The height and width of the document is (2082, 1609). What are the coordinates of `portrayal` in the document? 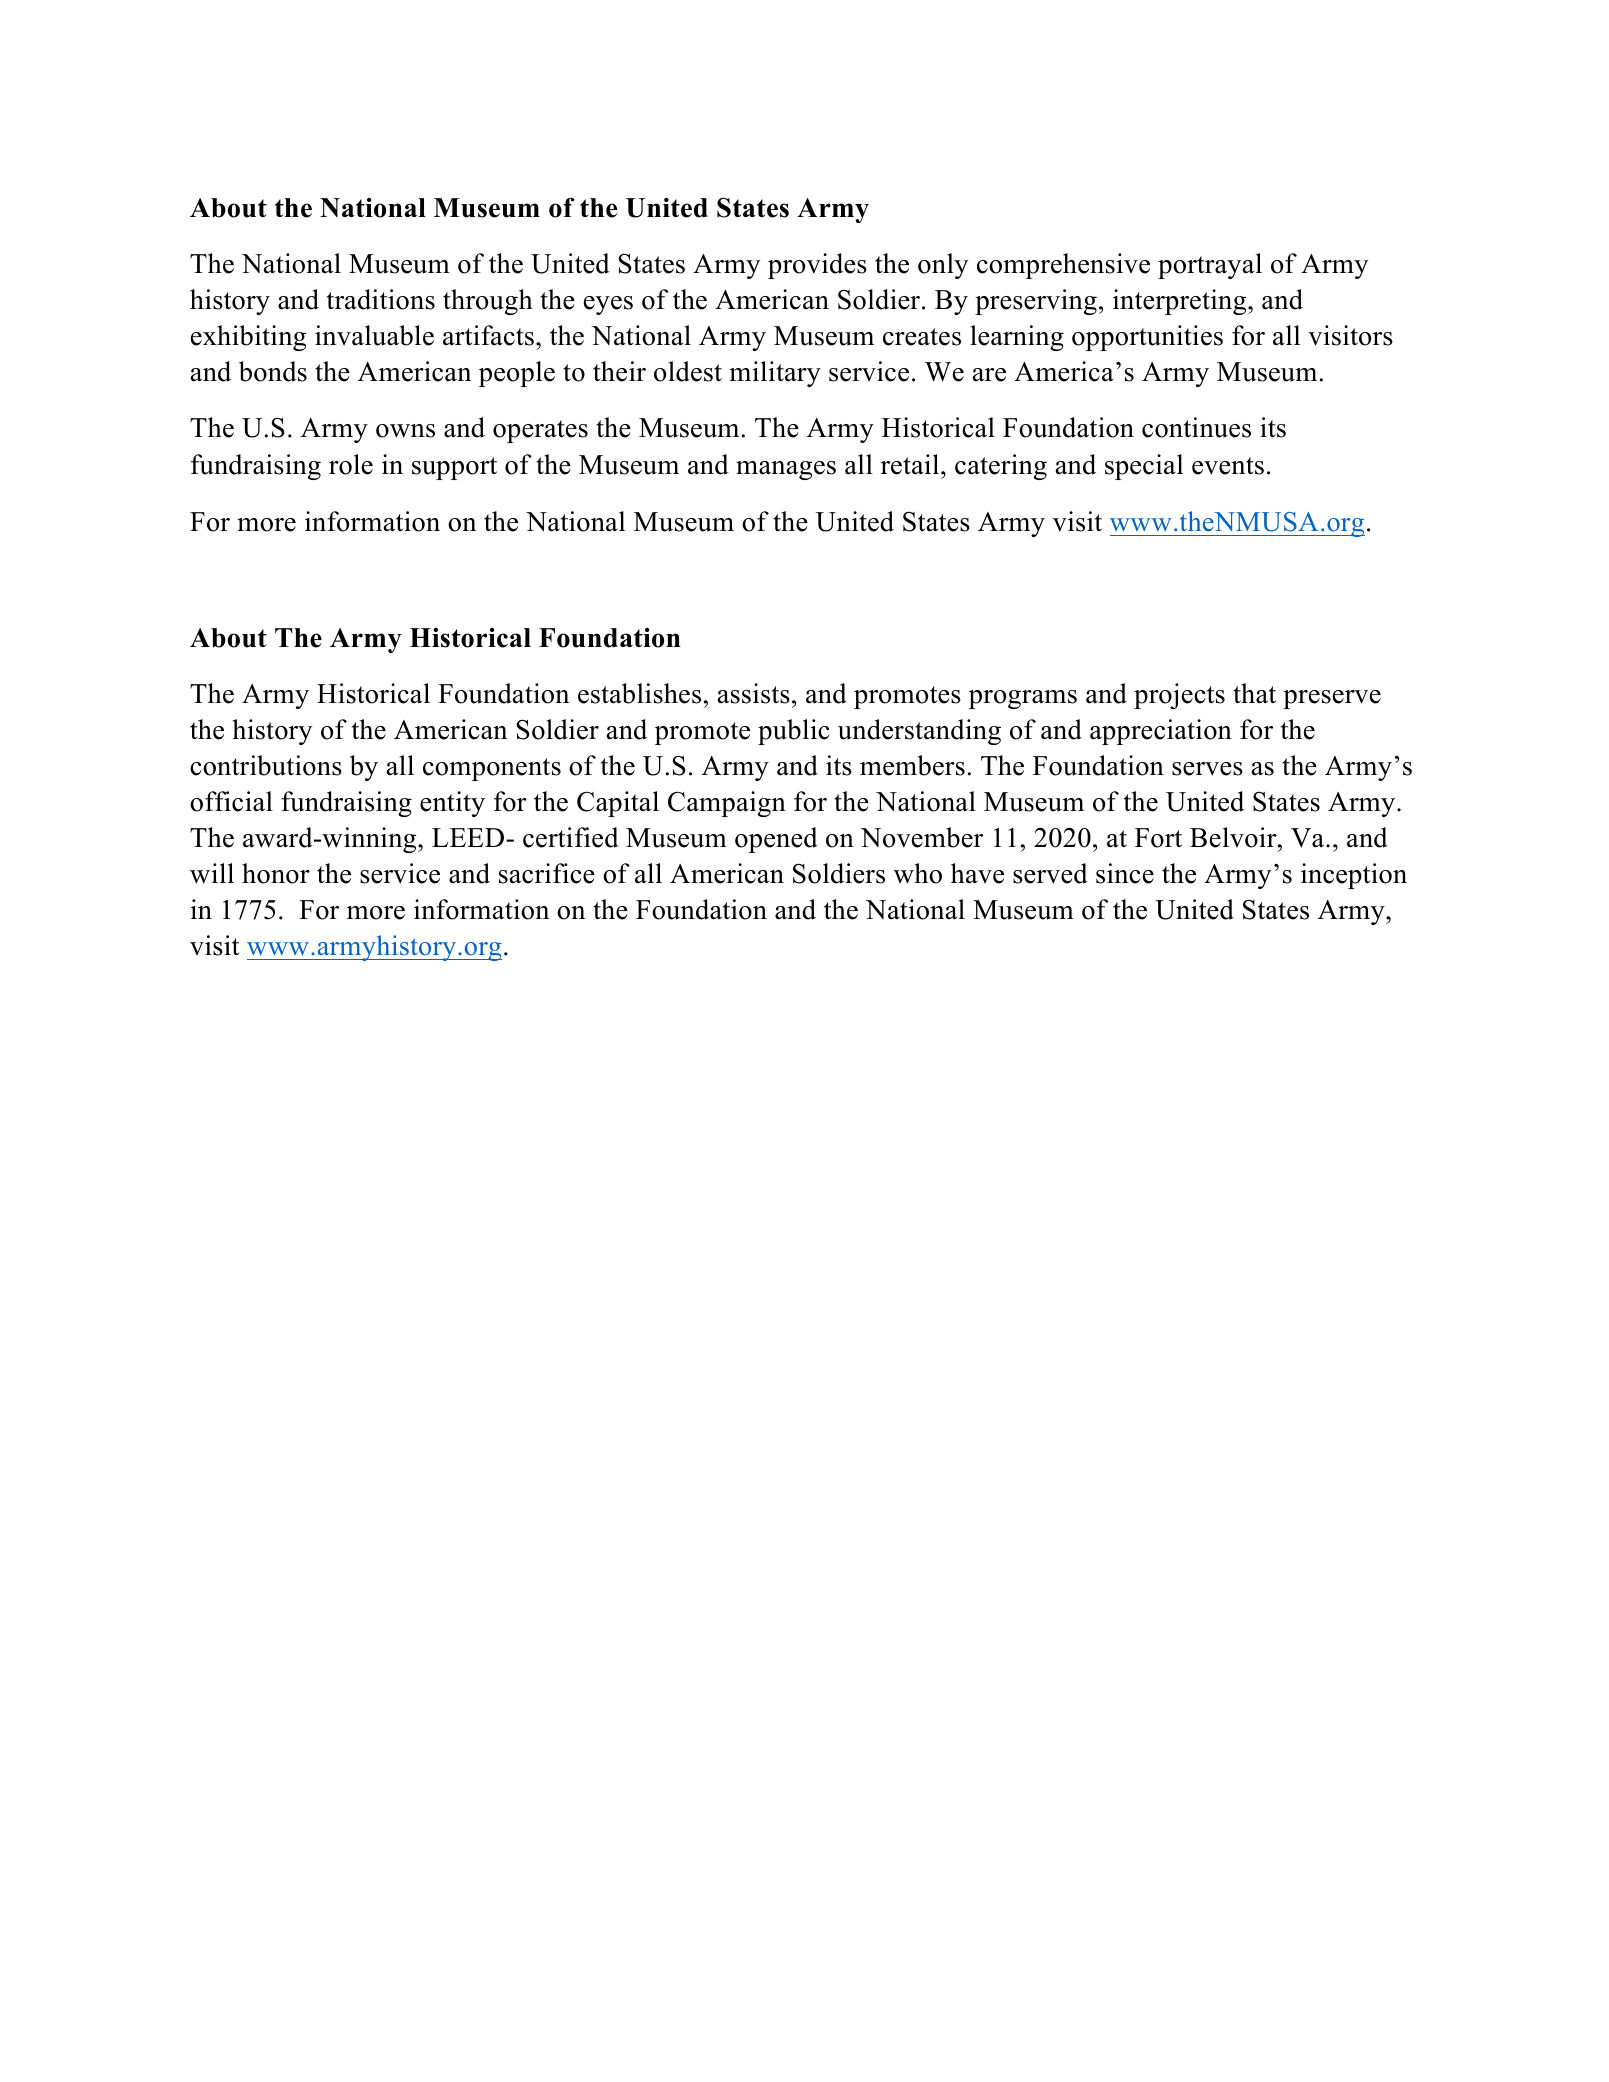 It's located at (1210, 266).
